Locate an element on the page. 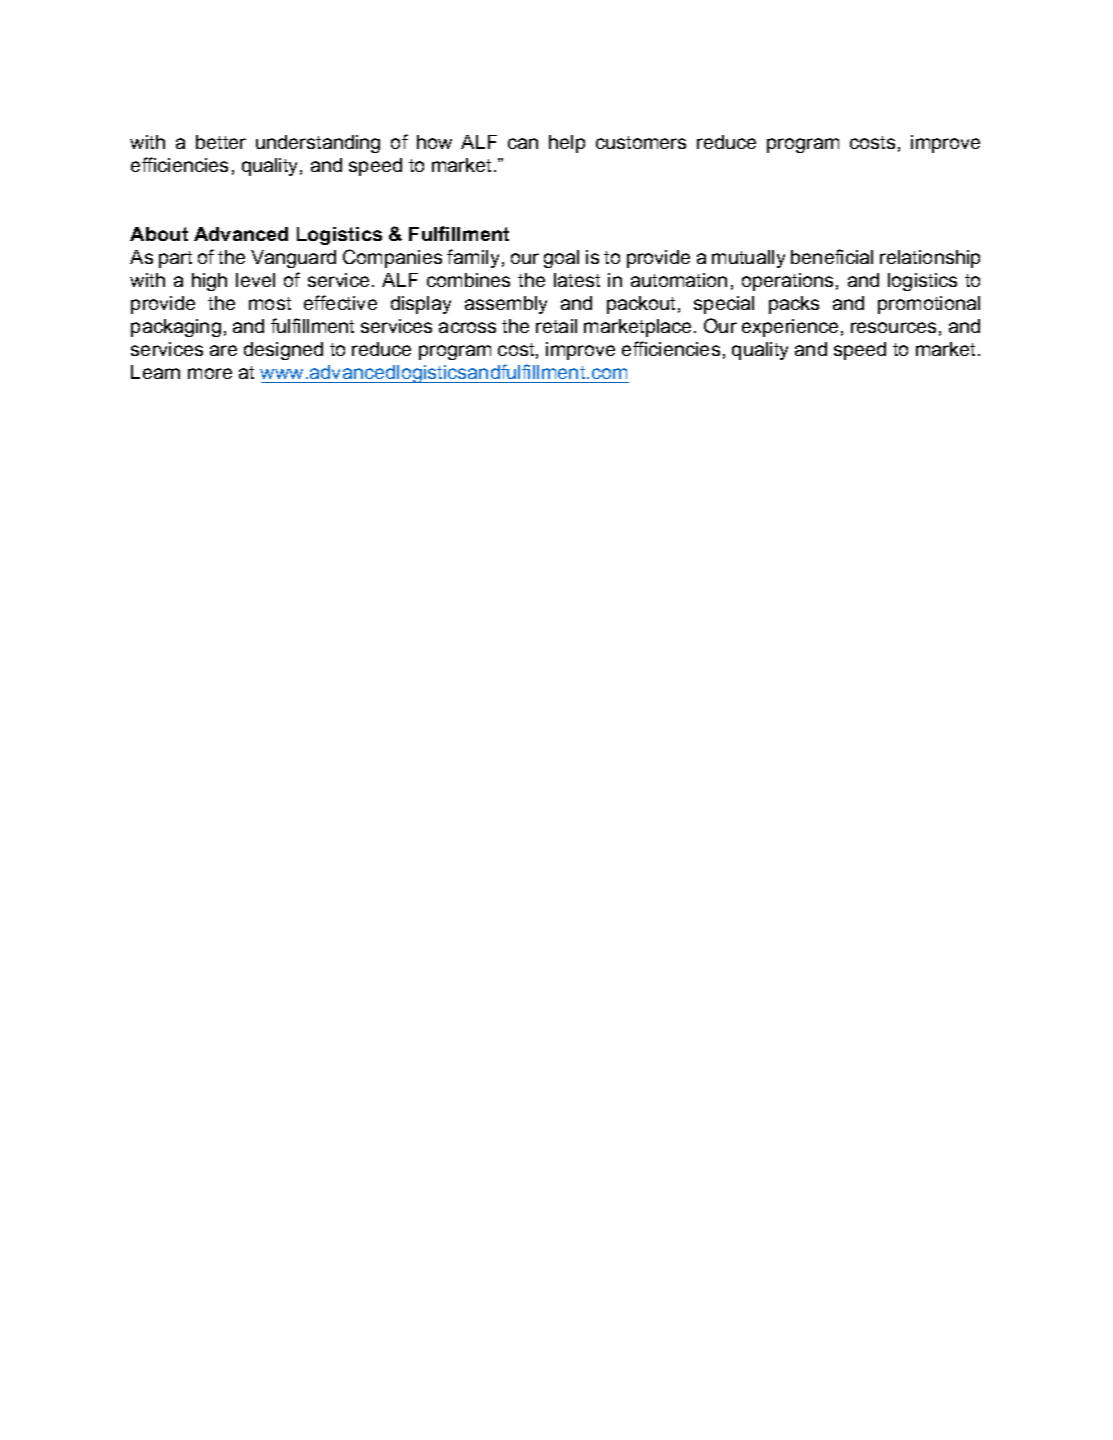 This page has height=1440, width=1113. goal is located at coordinates (561, 259).
